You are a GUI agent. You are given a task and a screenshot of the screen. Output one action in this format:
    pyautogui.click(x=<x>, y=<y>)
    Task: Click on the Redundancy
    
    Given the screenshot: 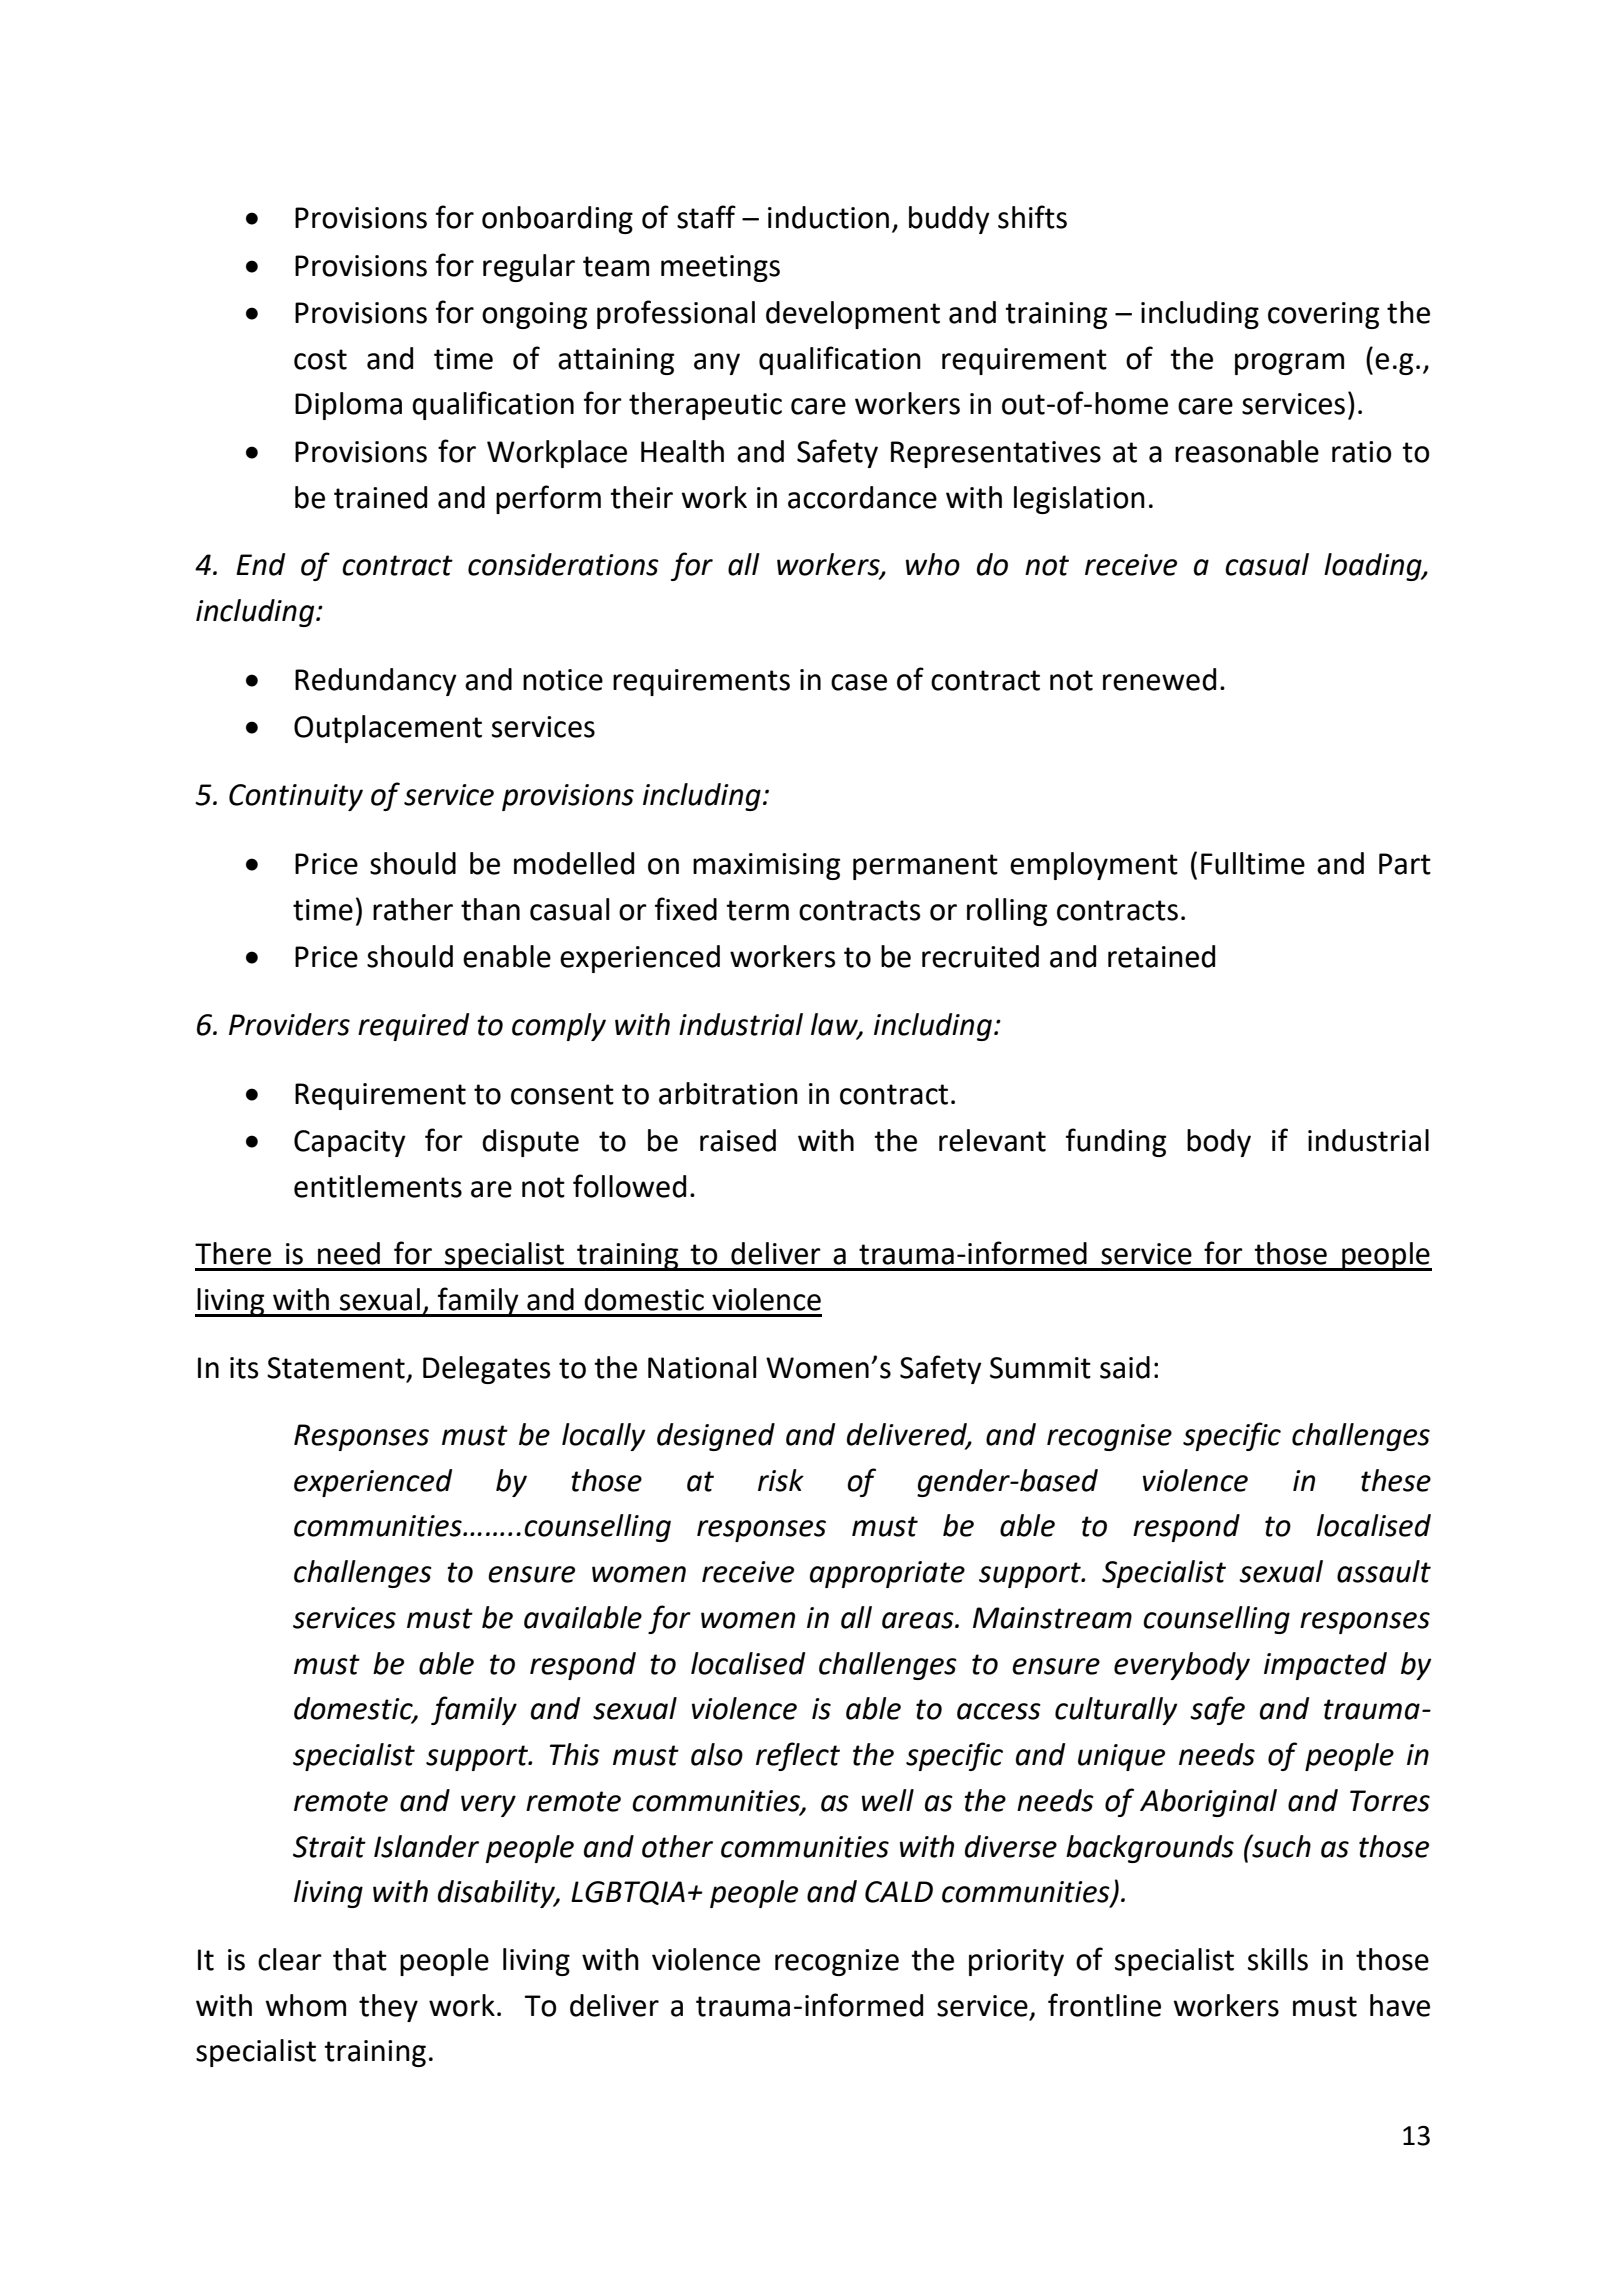 What is the action you would take?
    pyautogui.click(x=376, y=682)
